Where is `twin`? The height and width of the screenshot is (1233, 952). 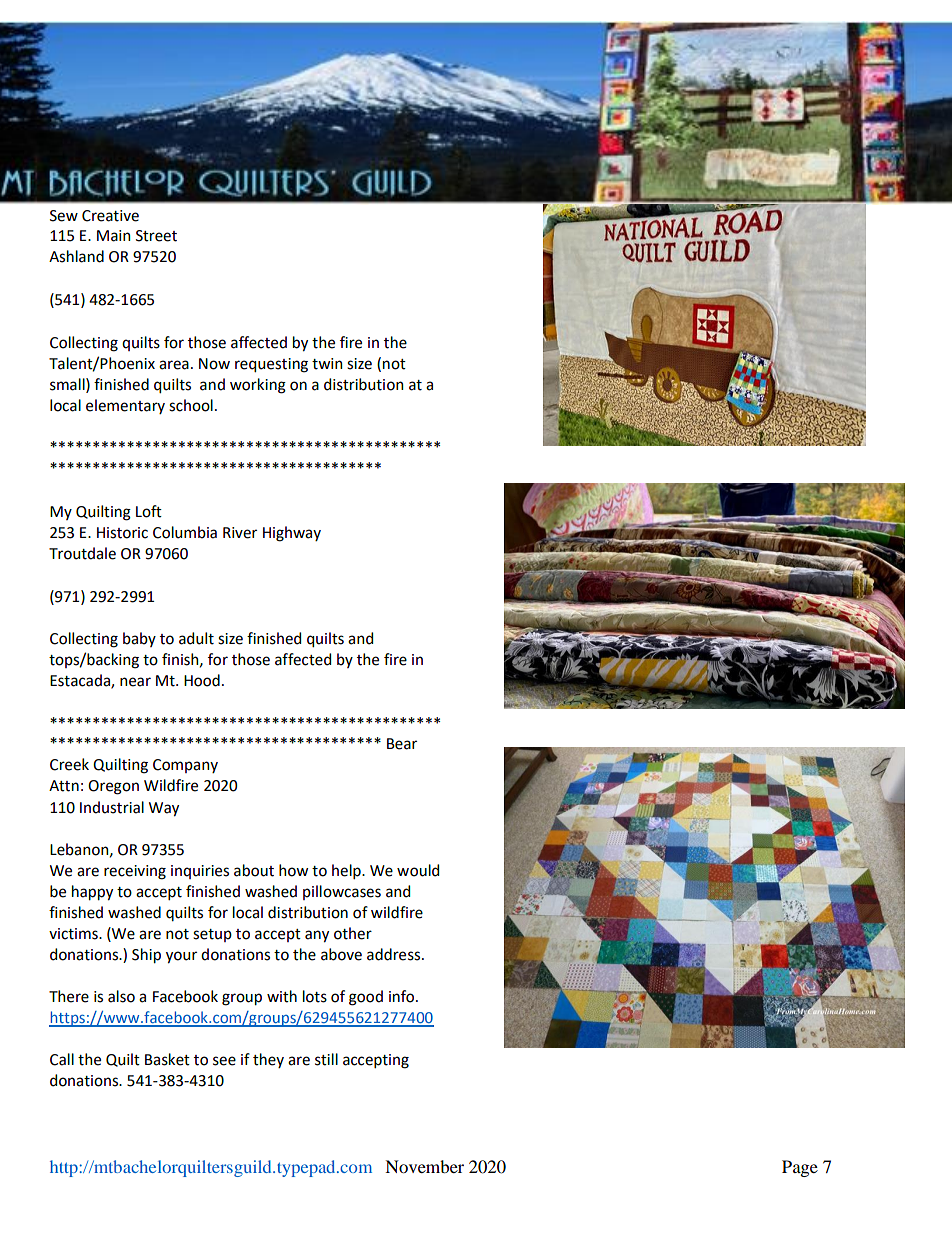
twin is located at coordinates (327, 364).
